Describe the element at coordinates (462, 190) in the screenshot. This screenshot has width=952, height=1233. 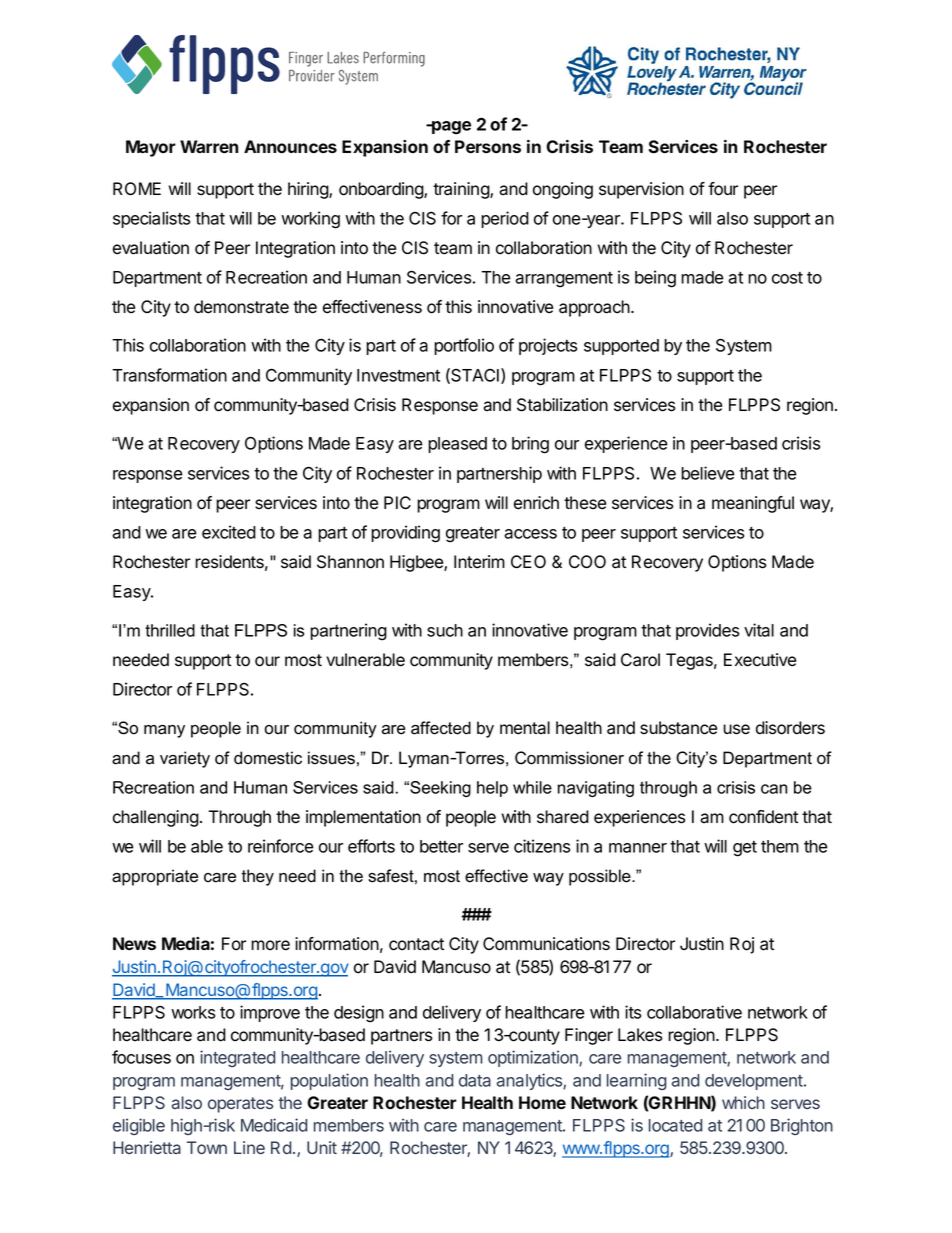
I see `training` at that location.
